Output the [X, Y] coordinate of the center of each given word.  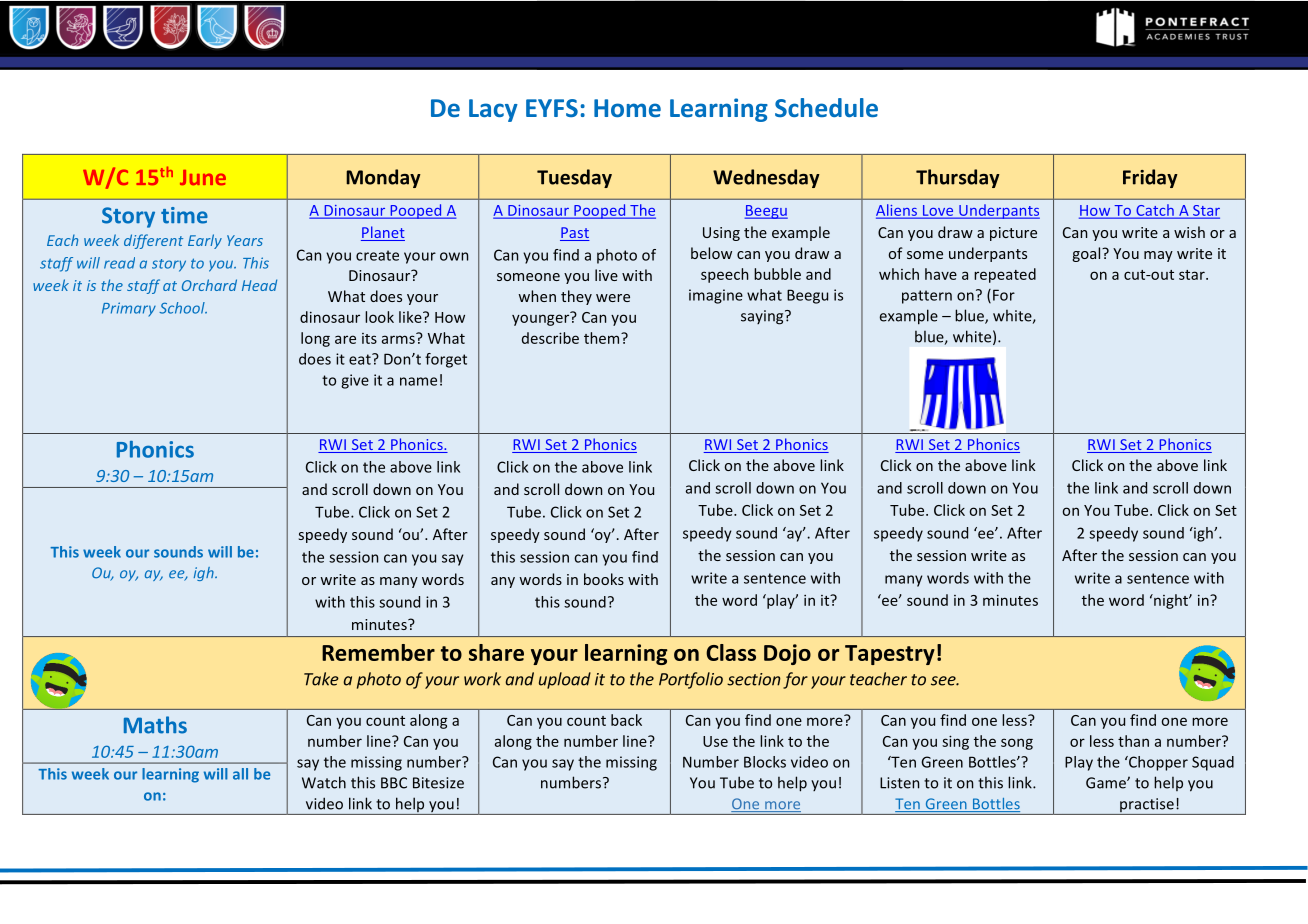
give [355, 381]
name [418, 381]
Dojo [787, 654]
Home [627, 108]
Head [259, 285]
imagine [716, 296]
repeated [1005, 275]
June [203, 177]
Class [731, 652]
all [240, 774]
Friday [1150, 178]
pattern [927, 297]
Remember [378, 652]
